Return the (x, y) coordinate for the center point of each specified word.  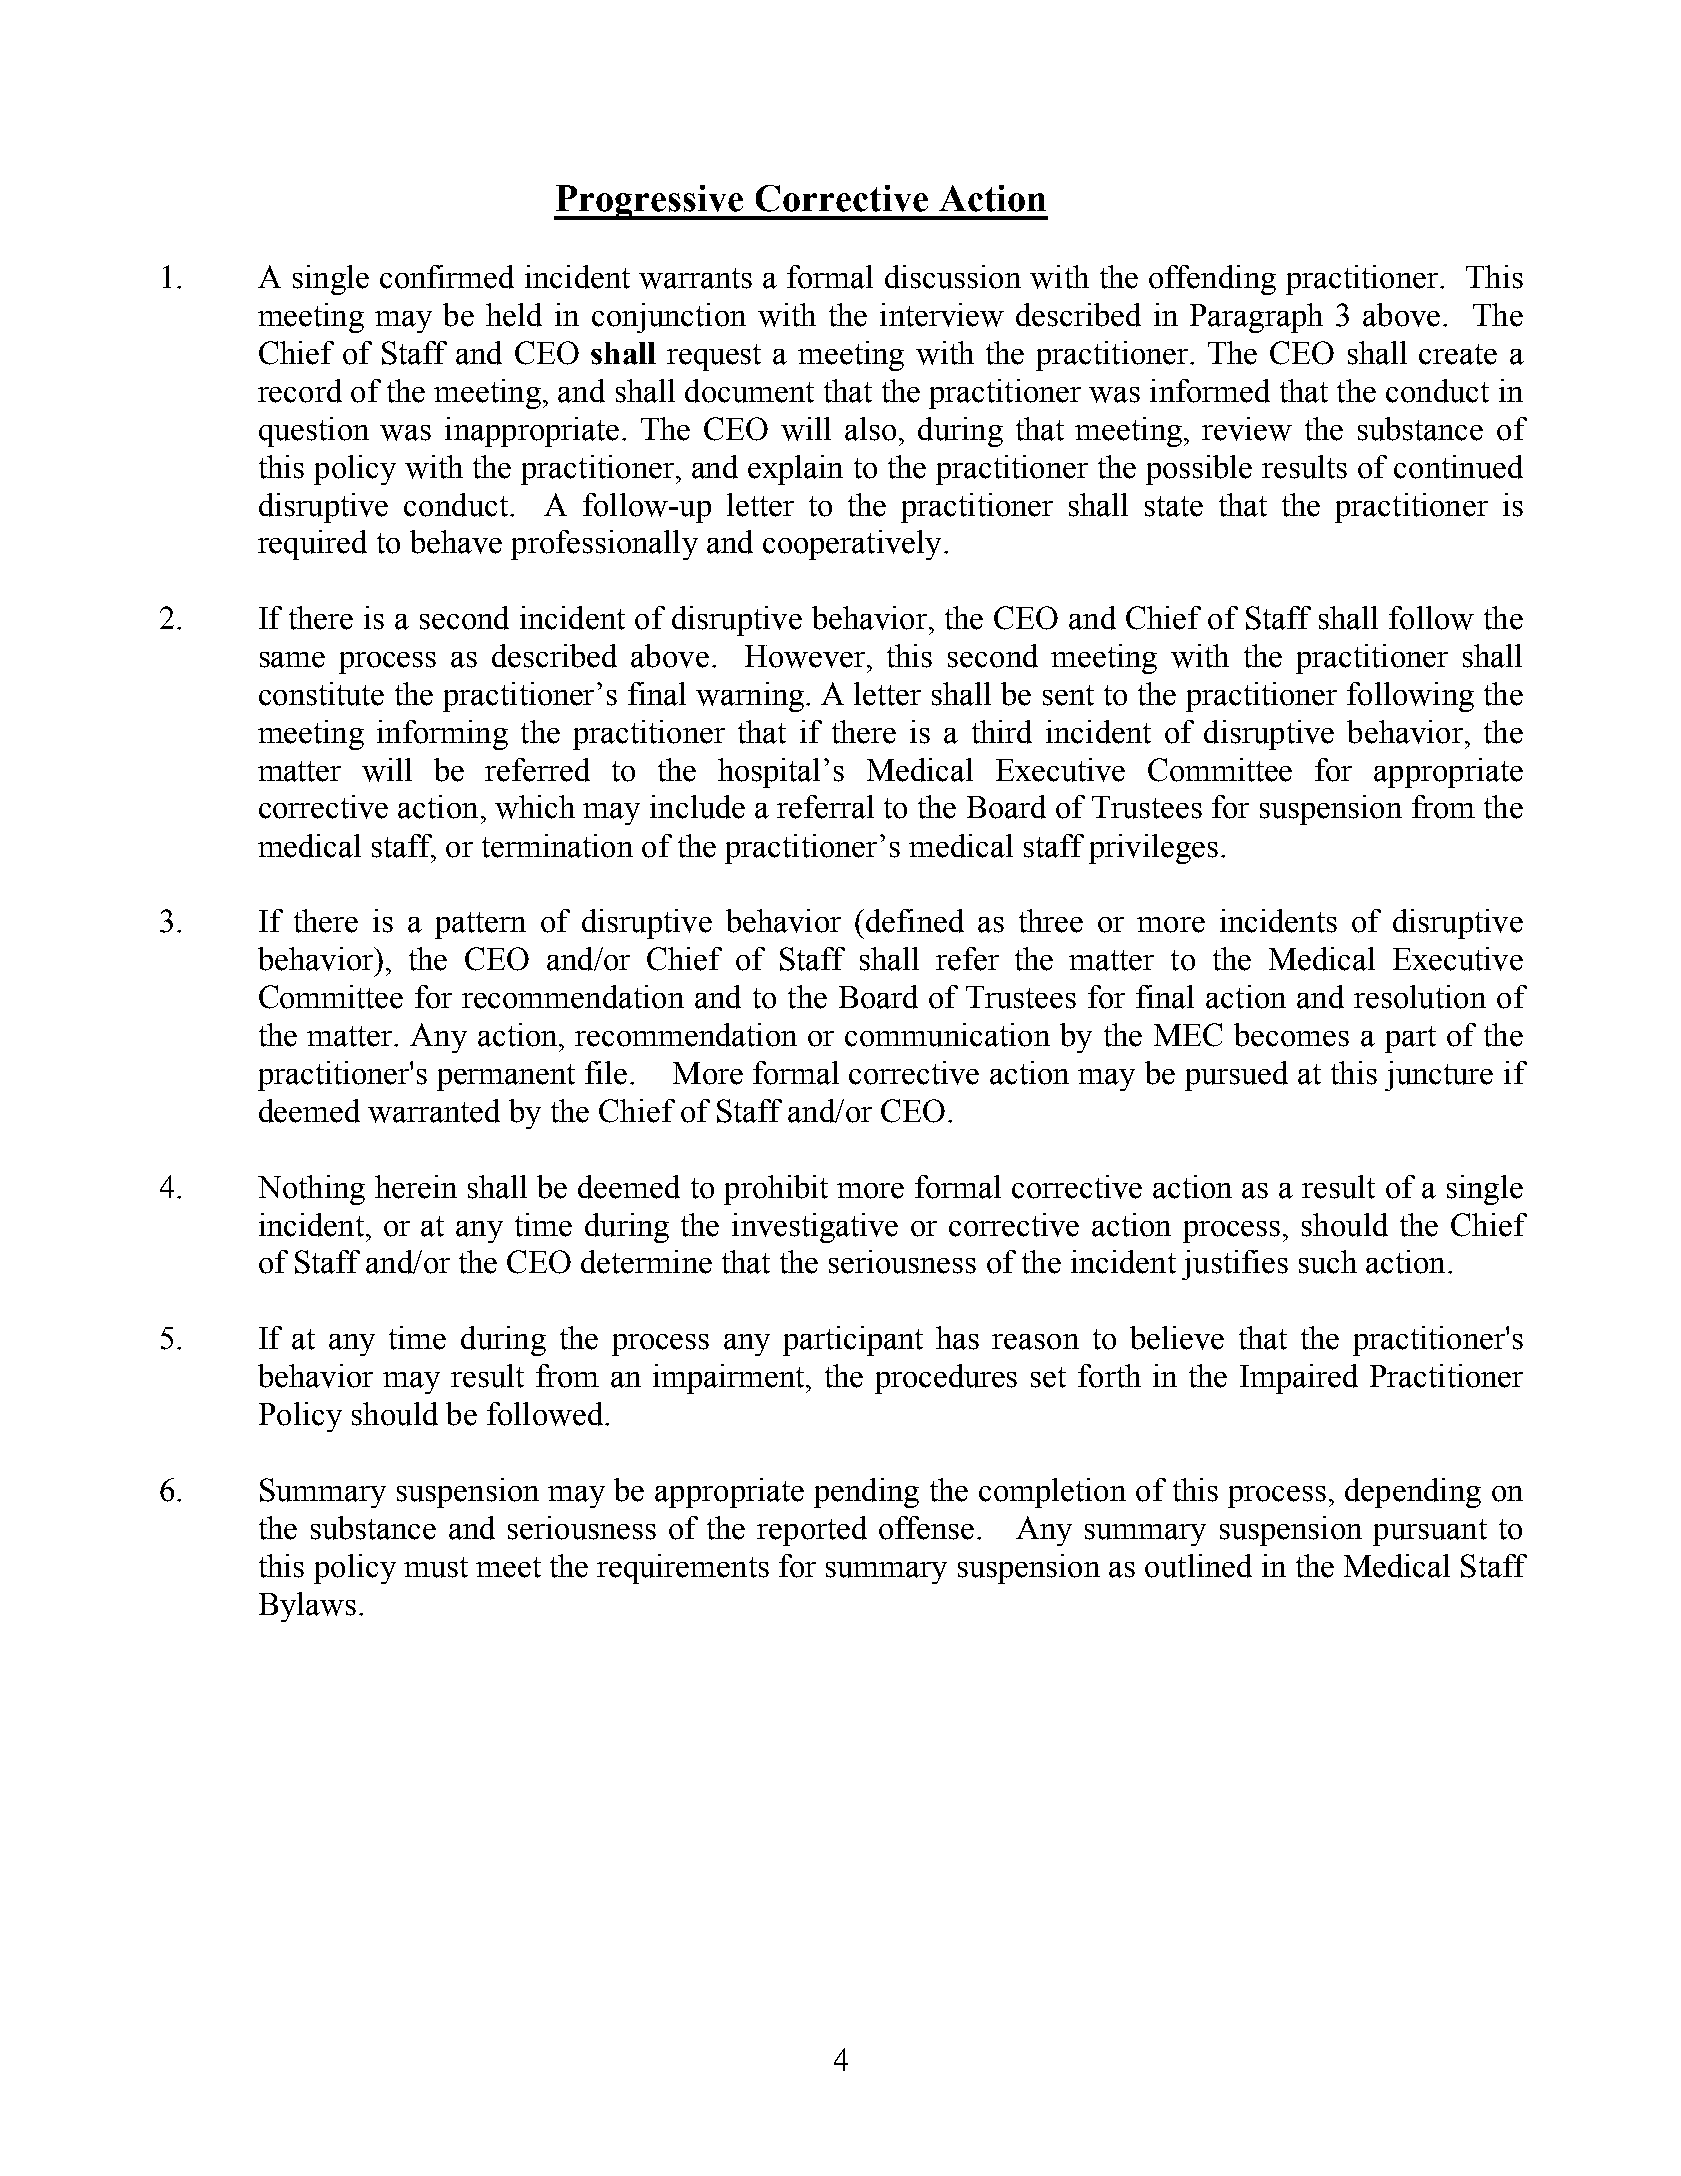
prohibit (776, 1190)
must (436, 1567)
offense (926, 1528)
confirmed (447, 277)
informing (442, 735)
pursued (1236, 1076)
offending (1212, 280)
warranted (434, 1111)
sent (1068, 695)
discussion (953, 277)
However (806, 656)
